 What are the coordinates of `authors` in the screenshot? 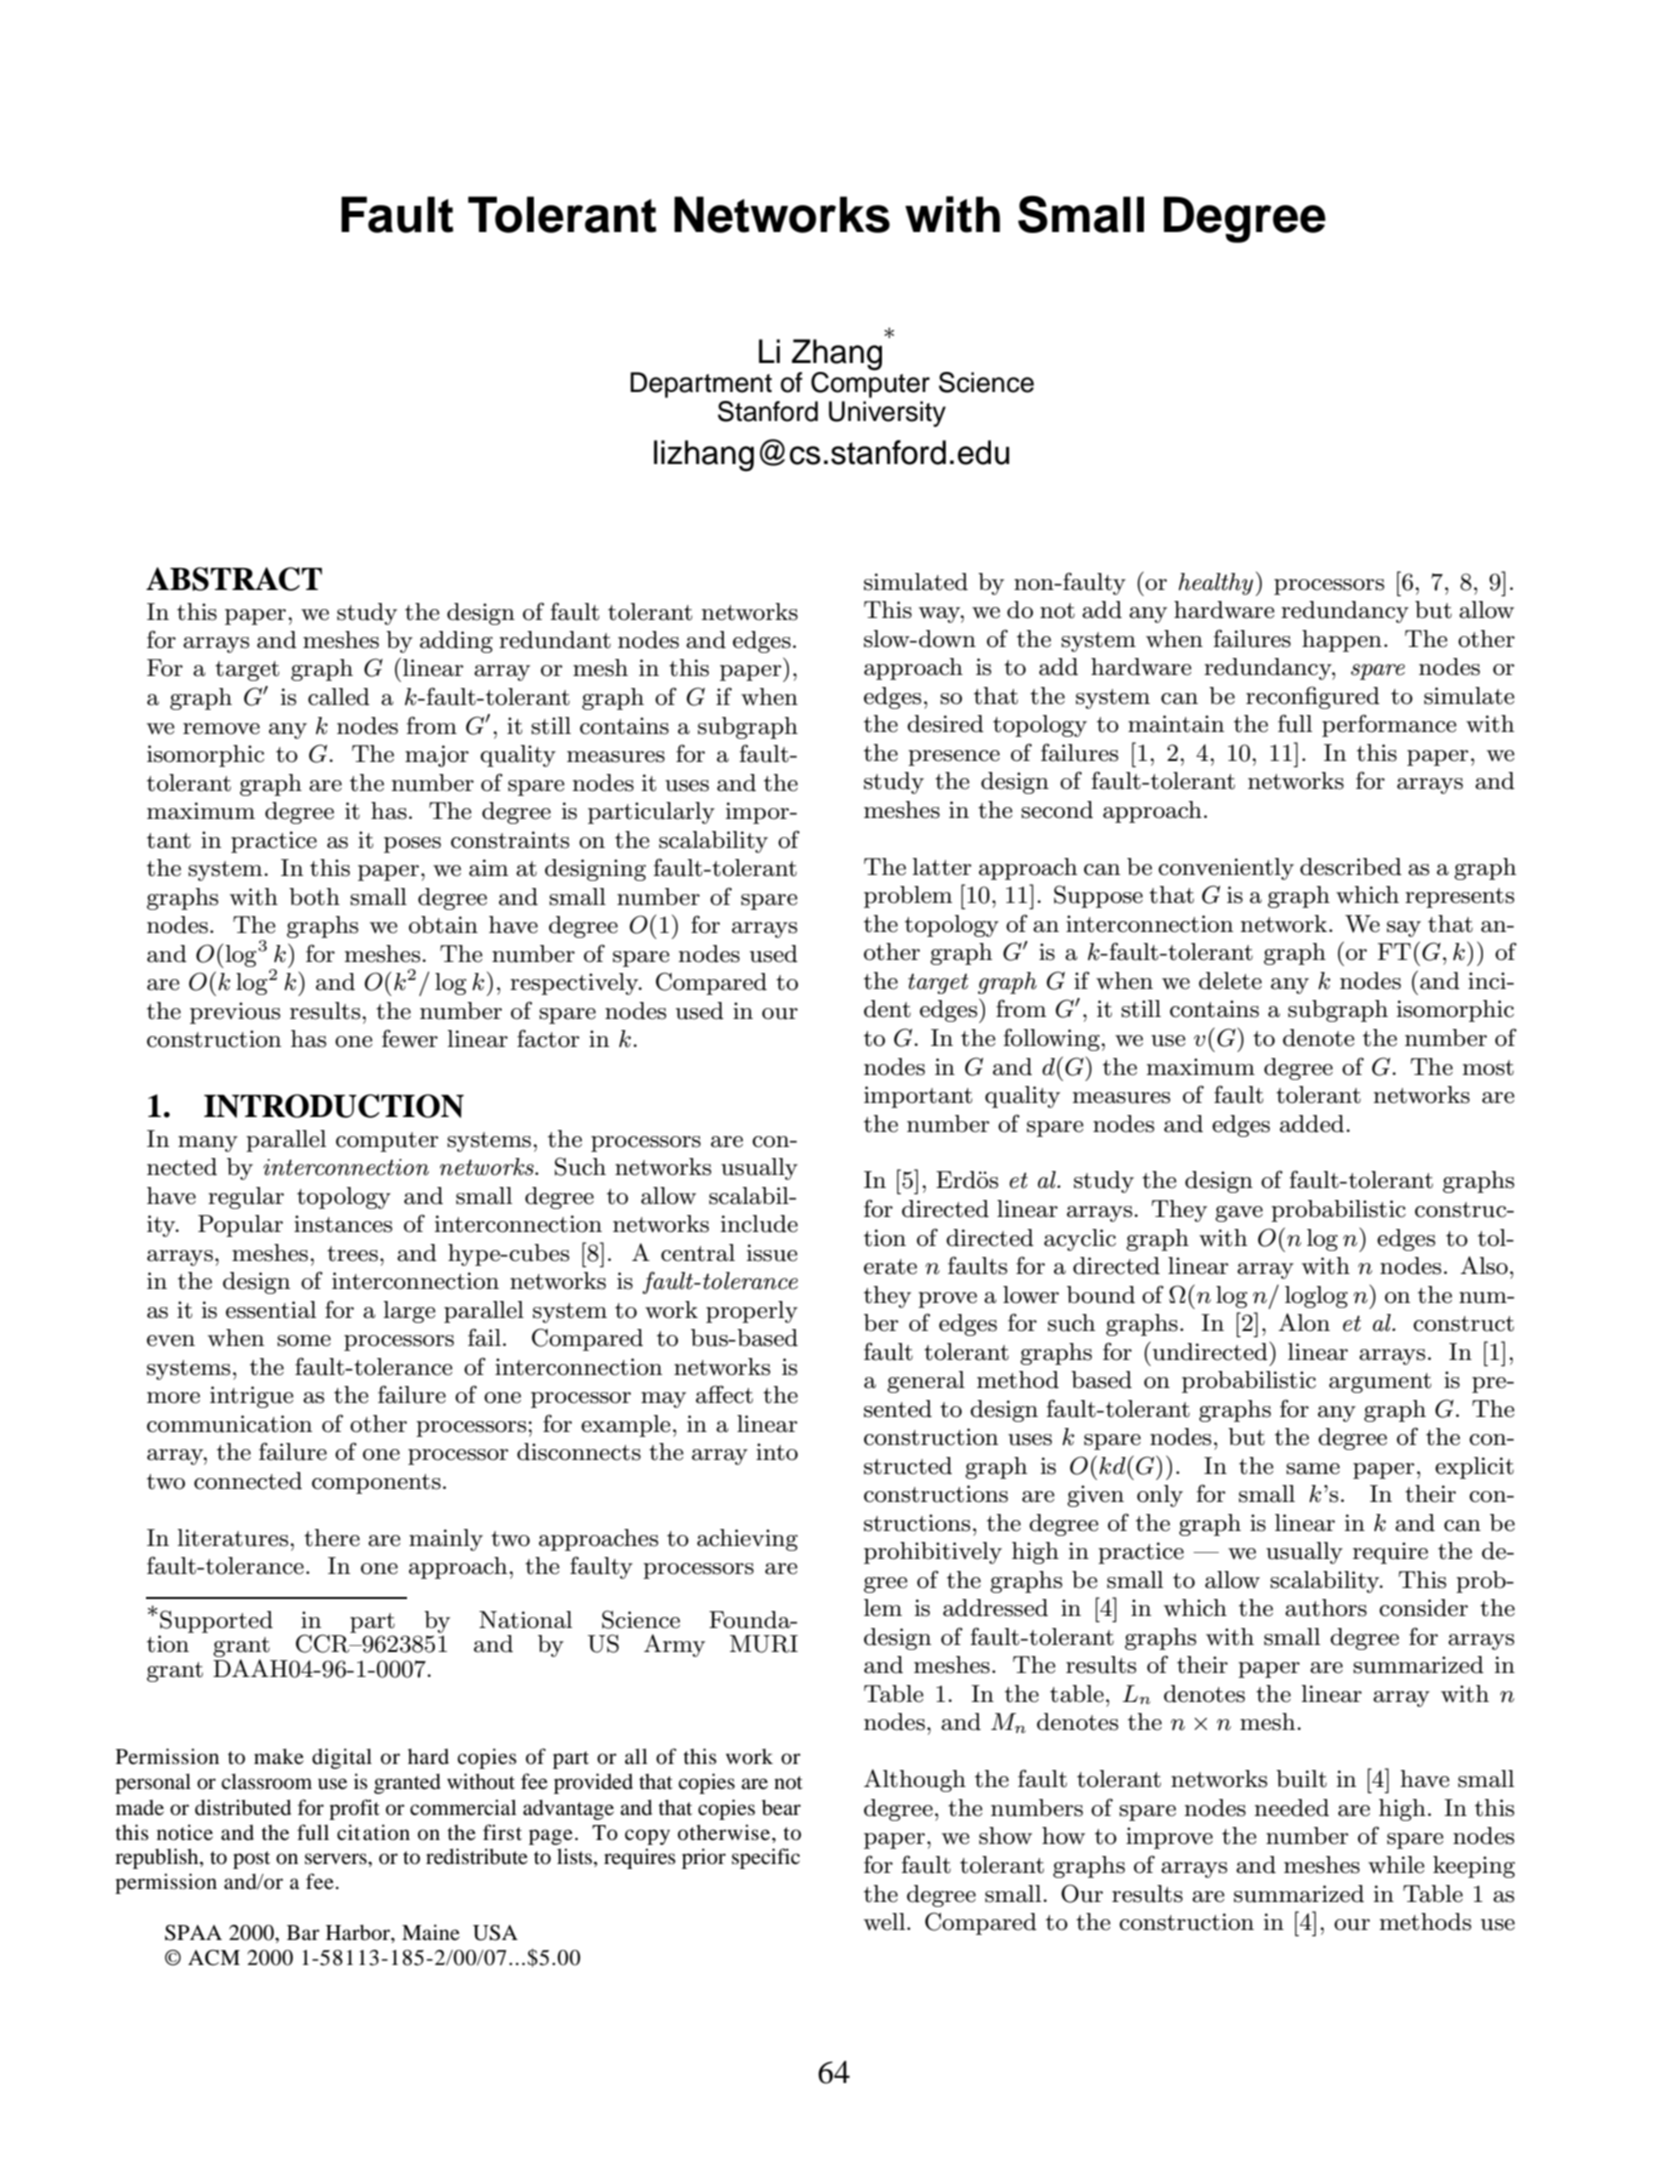 It's located at (1326, 1608).
